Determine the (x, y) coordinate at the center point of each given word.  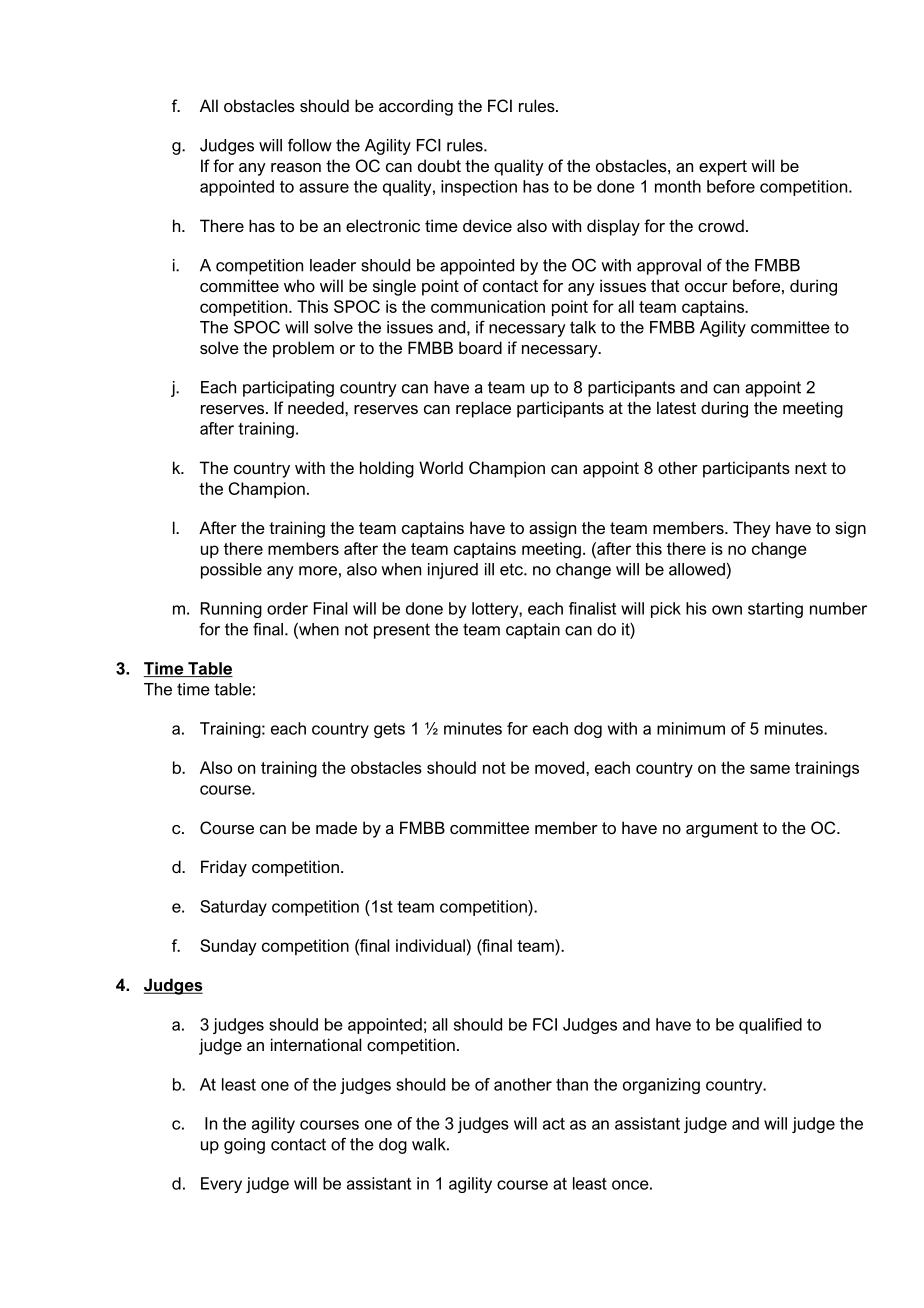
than (572, 1084)
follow (310, 145)
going (244, 1146)
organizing (661, 1086)
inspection (479, 188)
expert (723, 168)
